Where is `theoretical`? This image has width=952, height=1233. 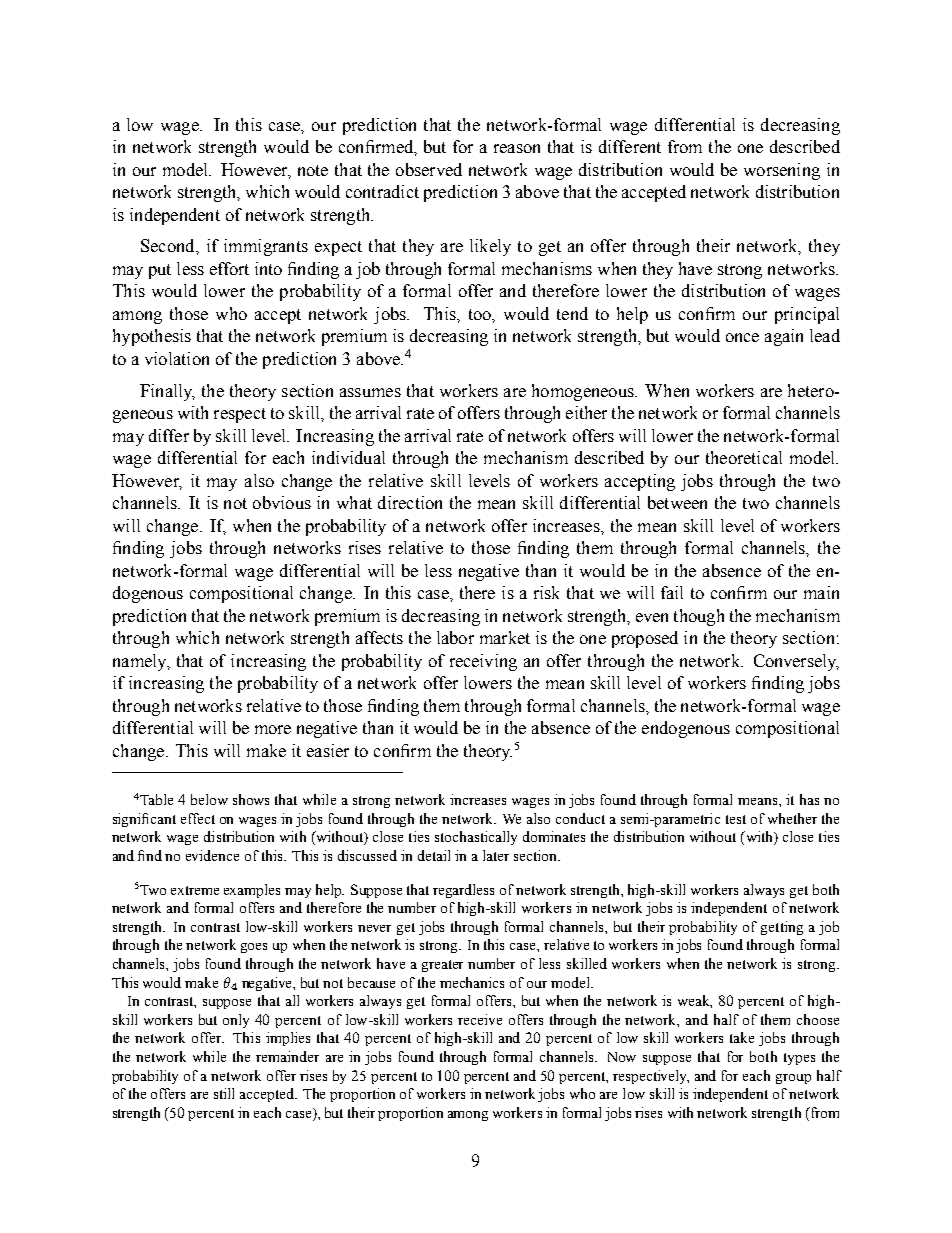
theoretical is located at coordinates (744, 457).
